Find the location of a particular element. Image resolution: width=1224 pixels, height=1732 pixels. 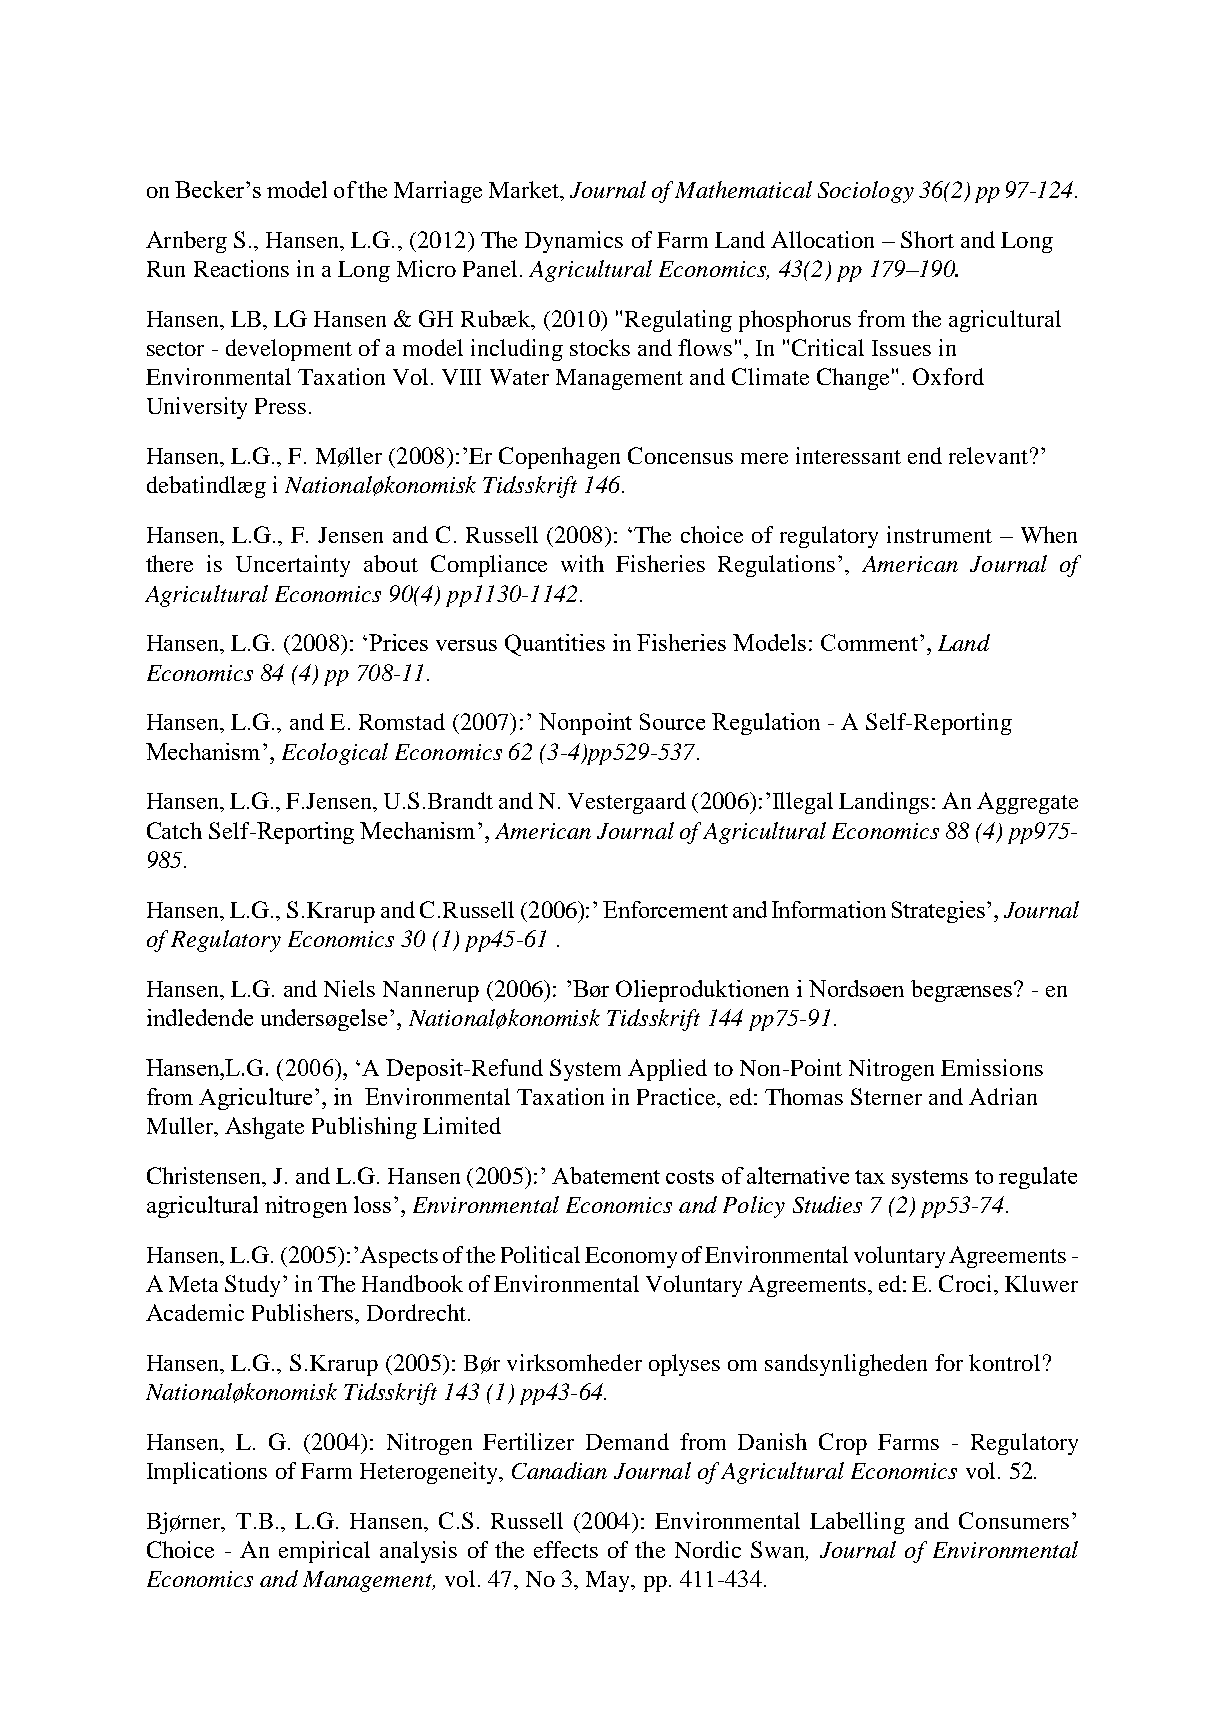

empirical is located at coordinates (324, 1552).
